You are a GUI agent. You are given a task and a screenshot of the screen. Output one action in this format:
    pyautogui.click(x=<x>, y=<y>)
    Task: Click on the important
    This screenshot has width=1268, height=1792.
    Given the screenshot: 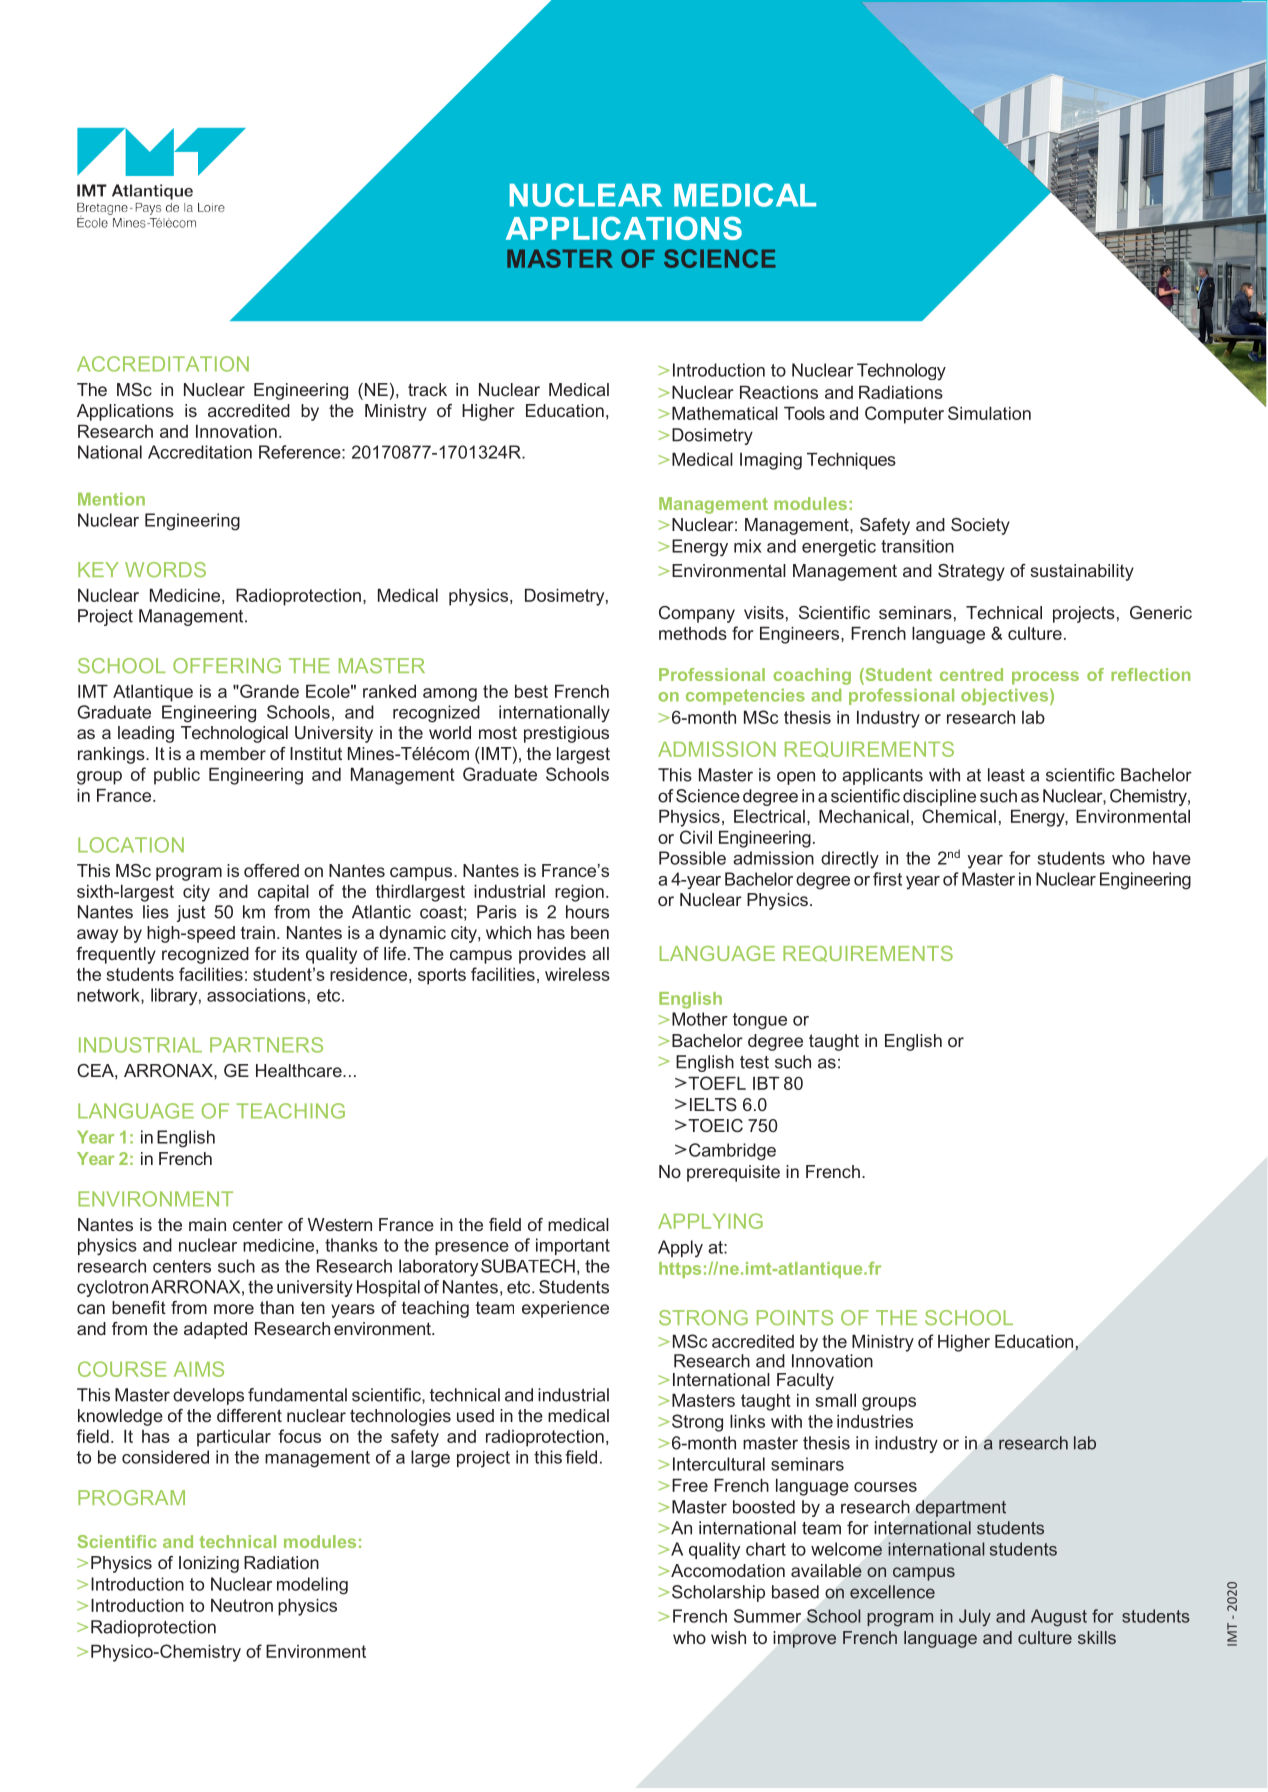 What is the action you would take?
    pyautogui.click(x=573, y=1246)
